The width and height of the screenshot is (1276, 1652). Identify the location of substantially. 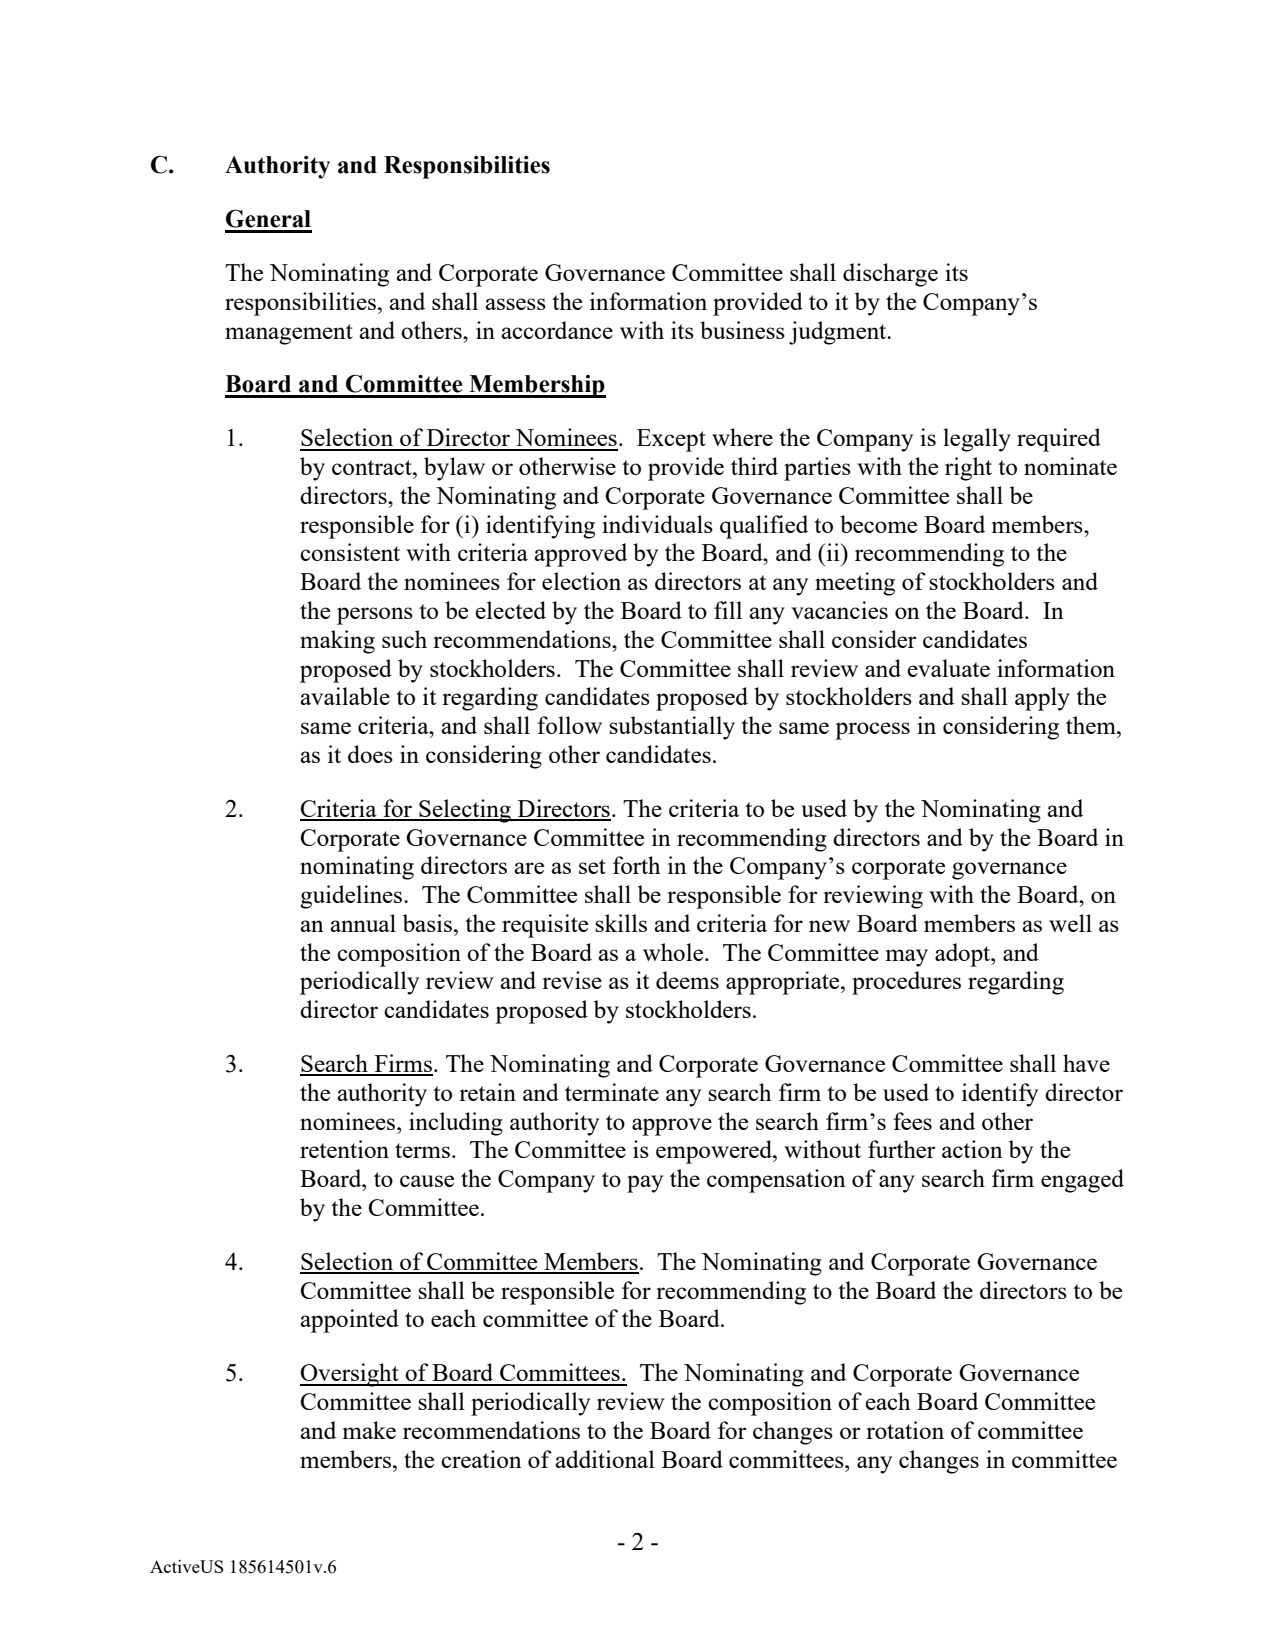
(672, 728).
